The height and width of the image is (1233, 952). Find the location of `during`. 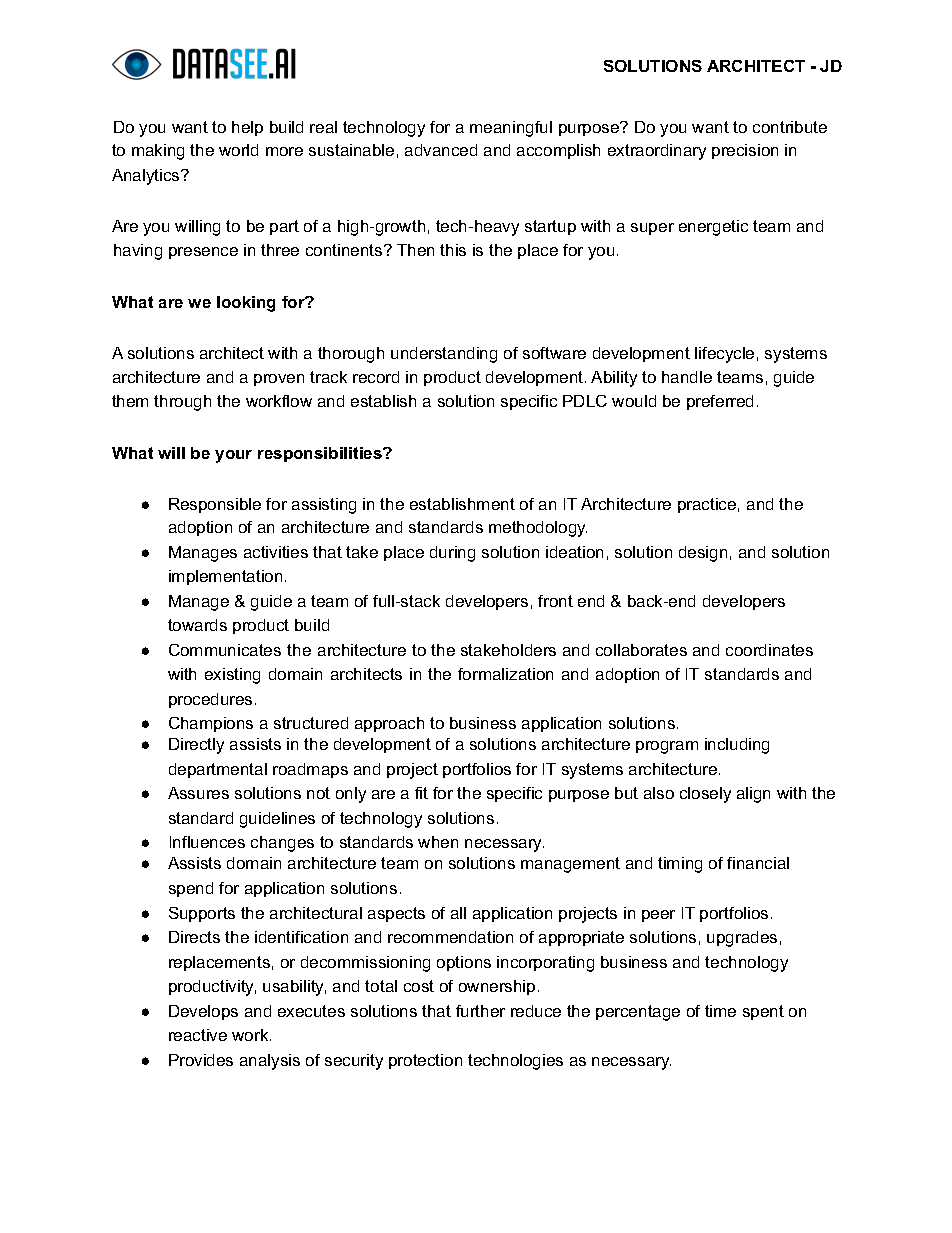

during is located at coordinates (452, 554).
